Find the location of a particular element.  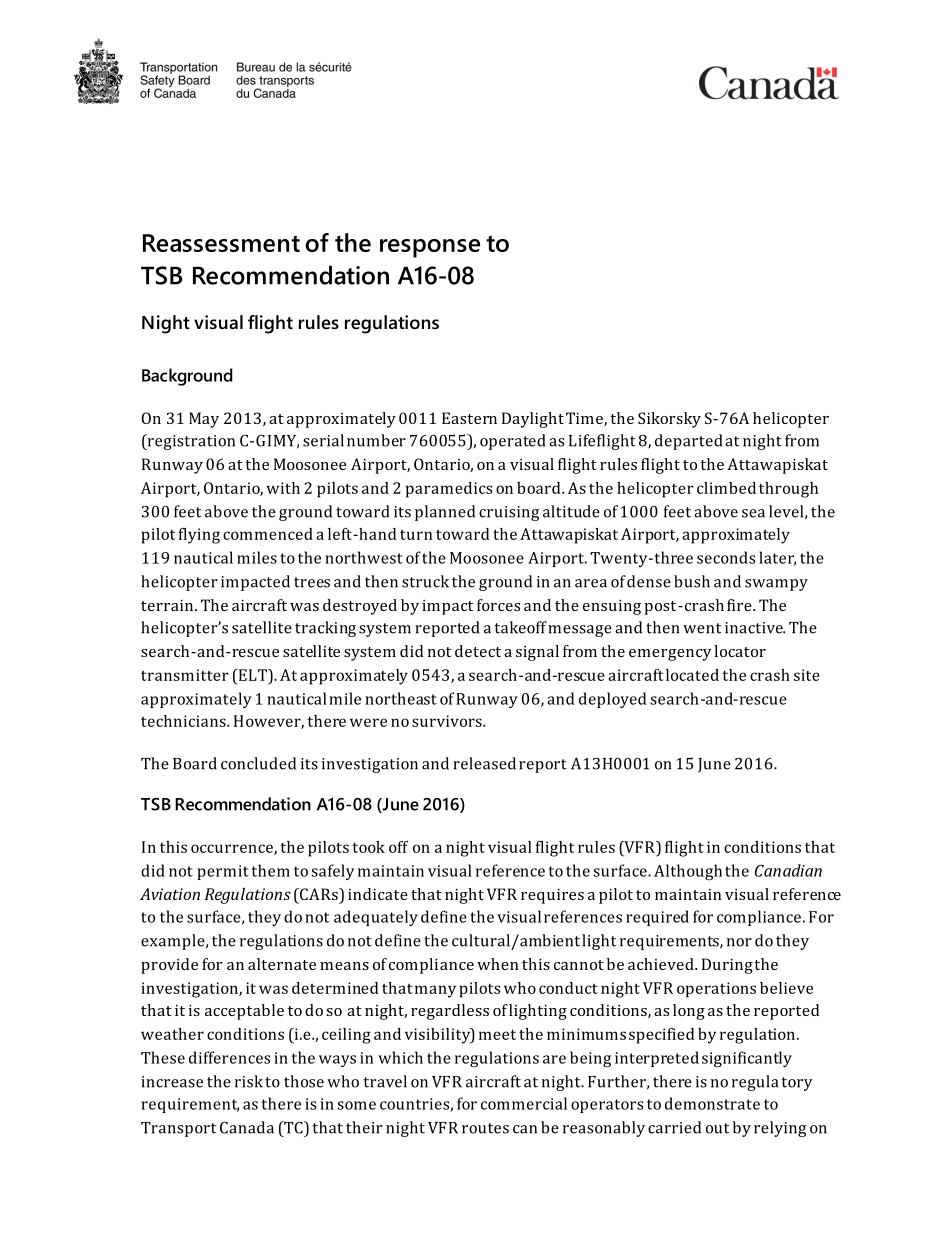

Eastern is located at coordinates (469, 418).
